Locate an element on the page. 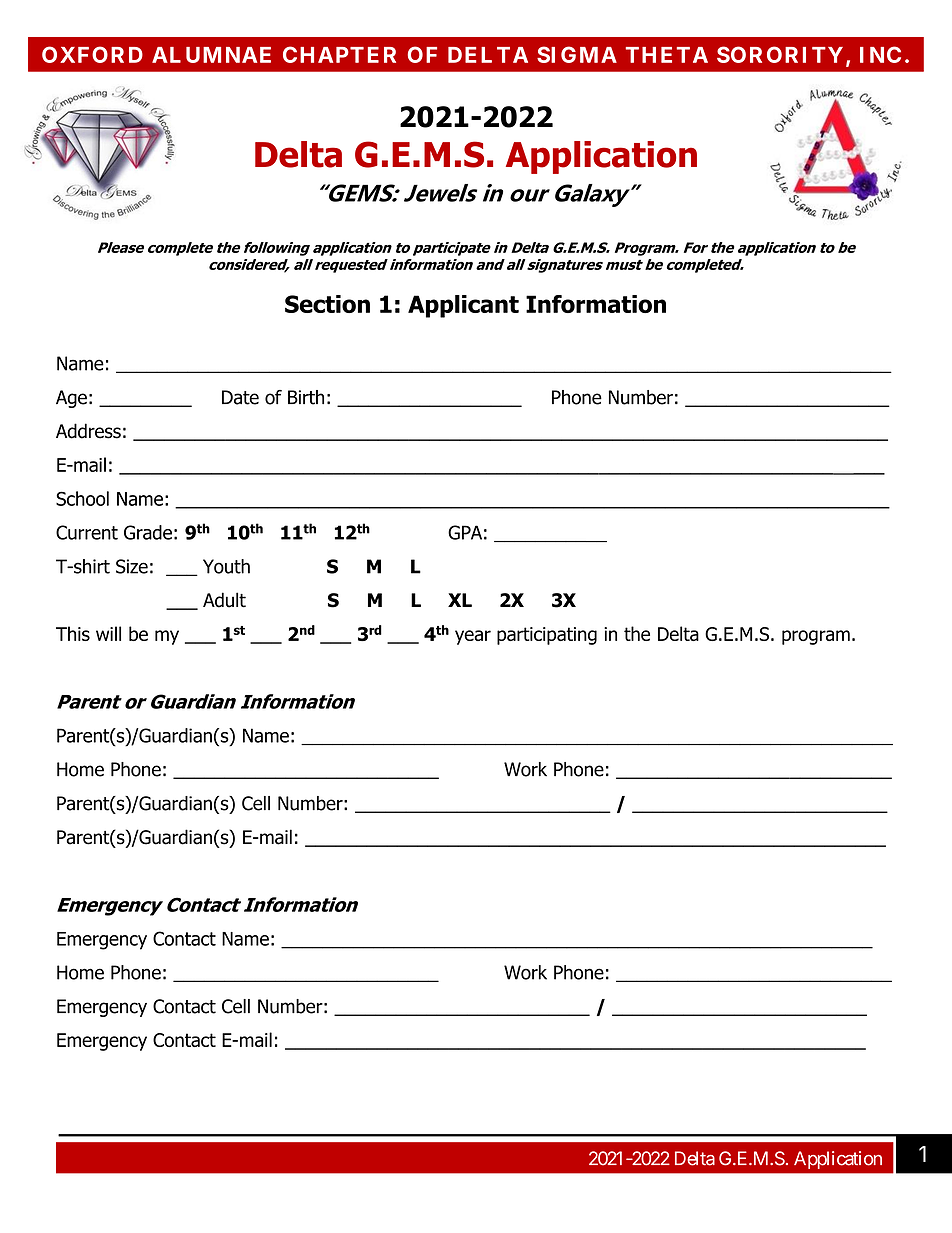  will is located at coordinates (108, 633).
